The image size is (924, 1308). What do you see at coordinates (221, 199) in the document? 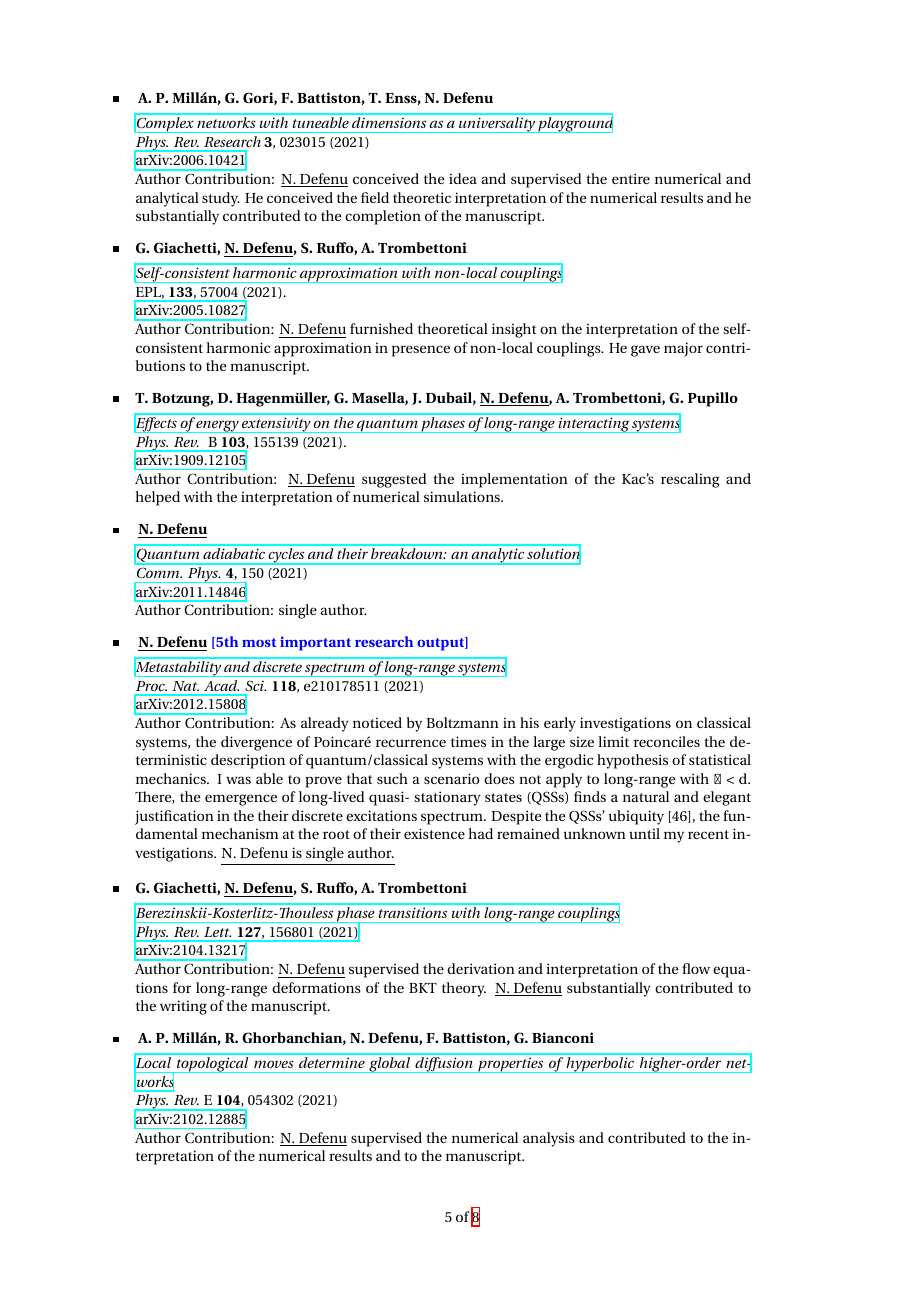
I see `study` at bounding box center [221, 199].
